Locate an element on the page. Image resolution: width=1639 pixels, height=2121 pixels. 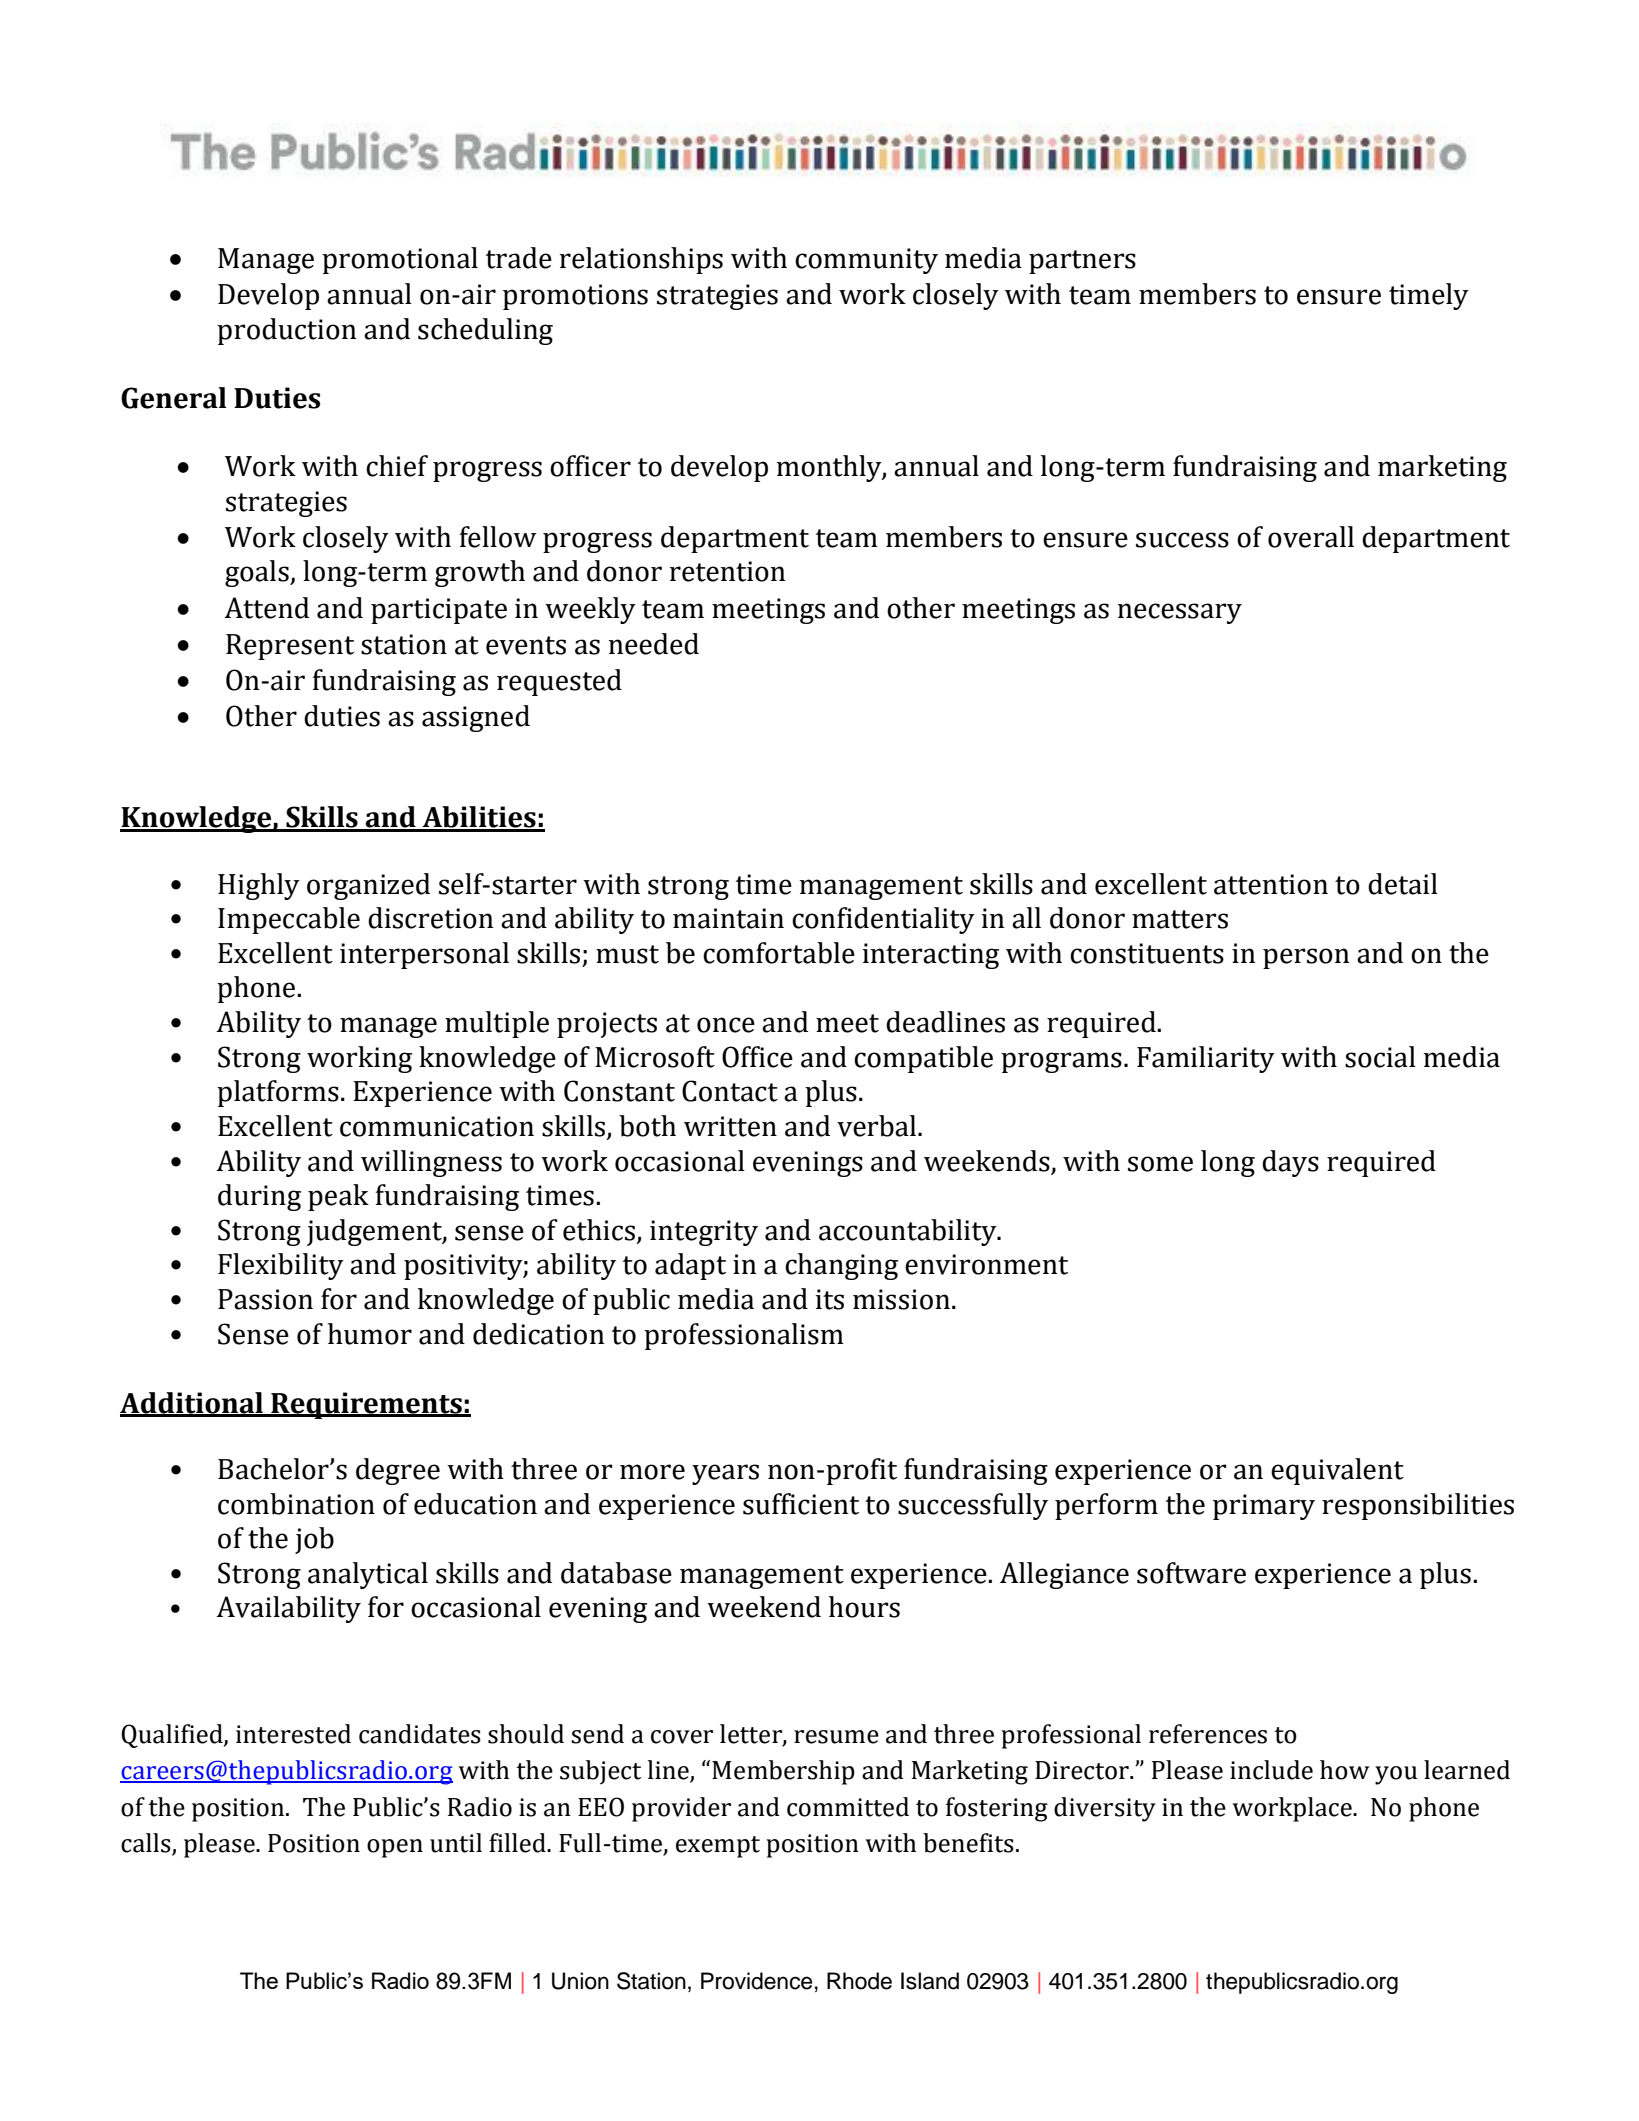
Providence is located at coordinates (756, 1981).
